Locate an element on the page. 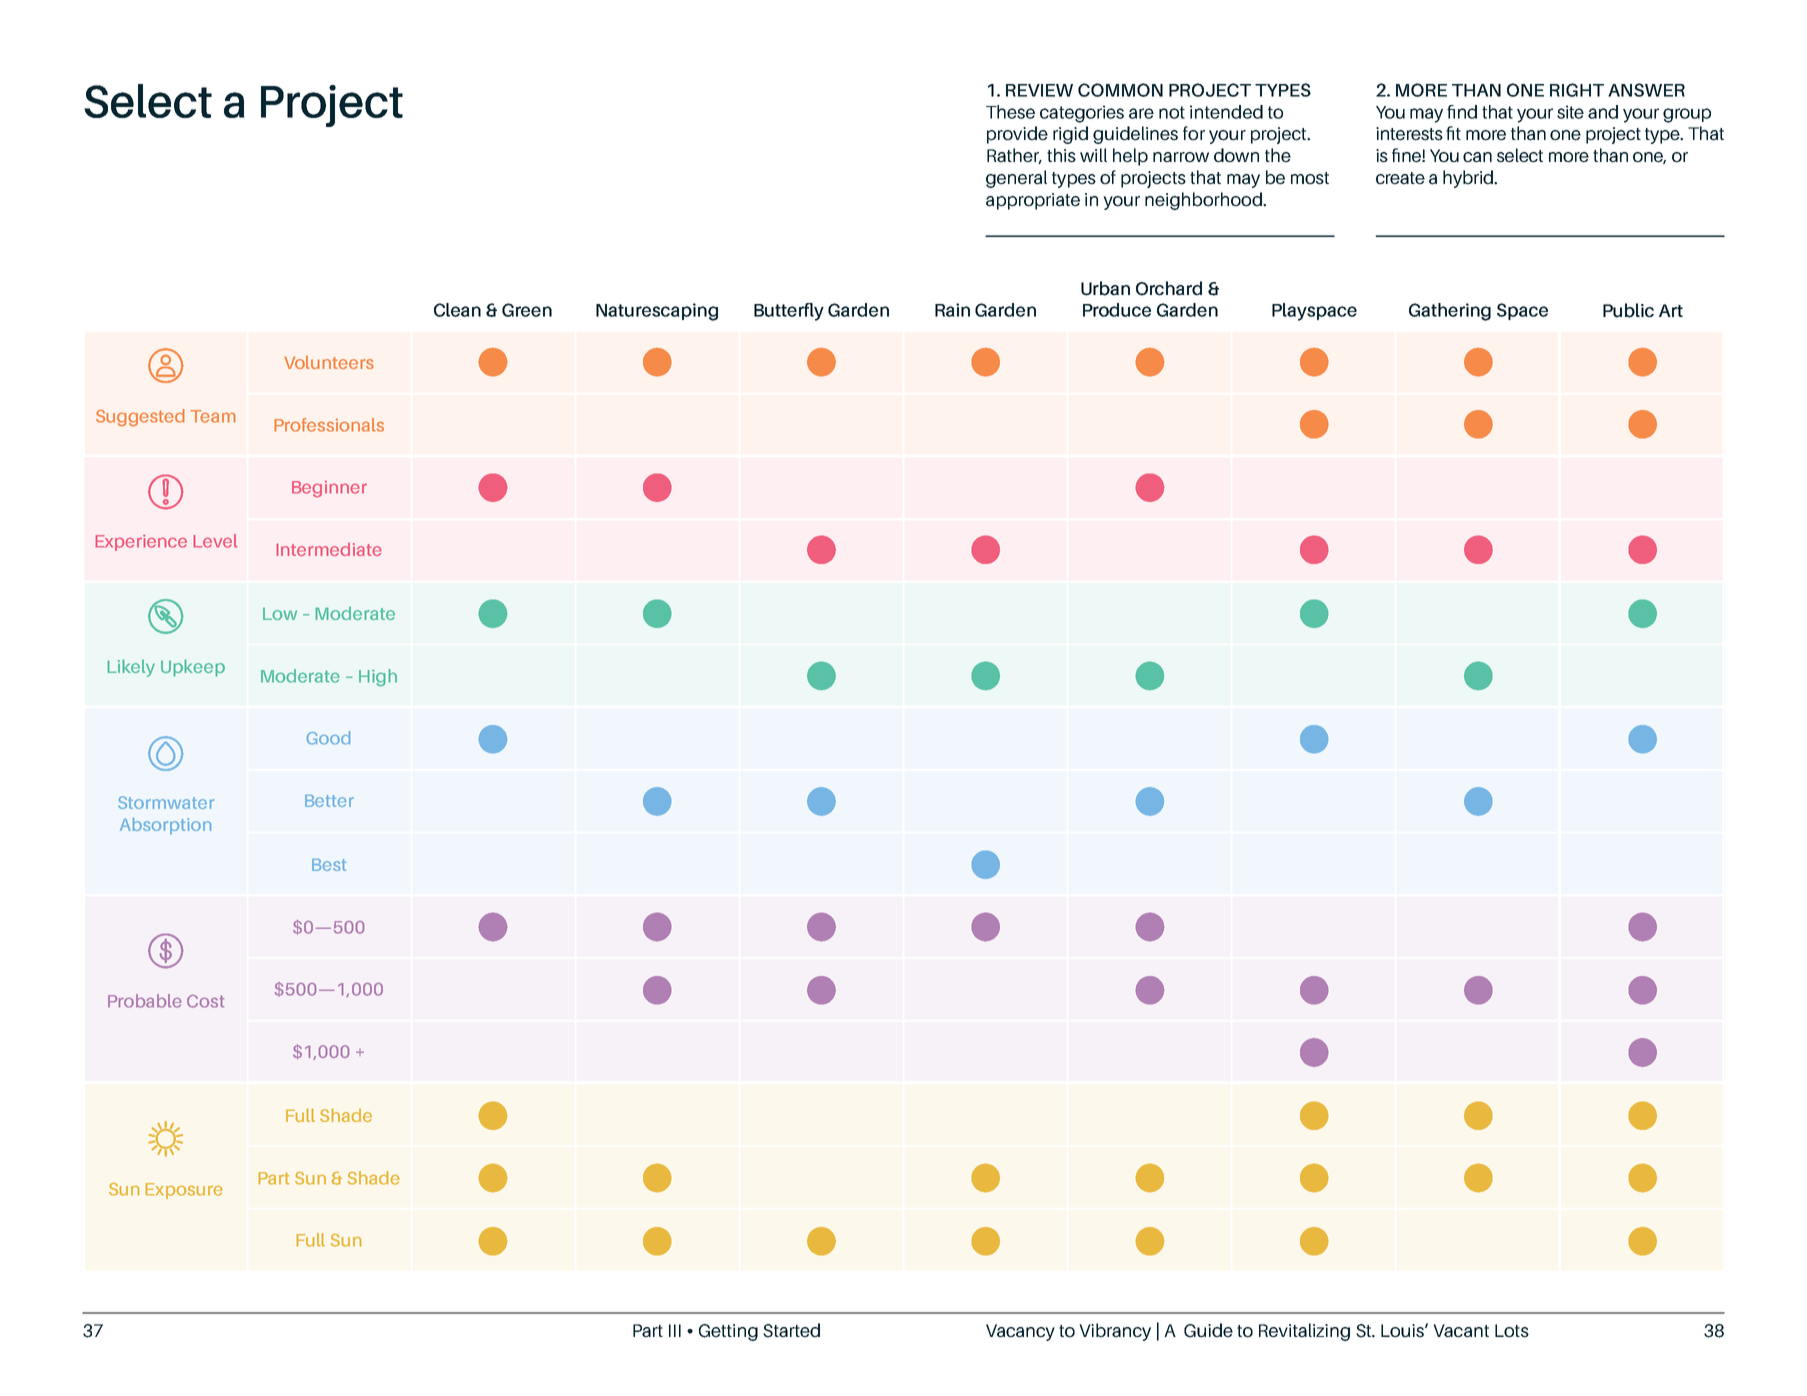 This image has height=1396, width=1807. Cost is located at coordinates (205, 1001).
